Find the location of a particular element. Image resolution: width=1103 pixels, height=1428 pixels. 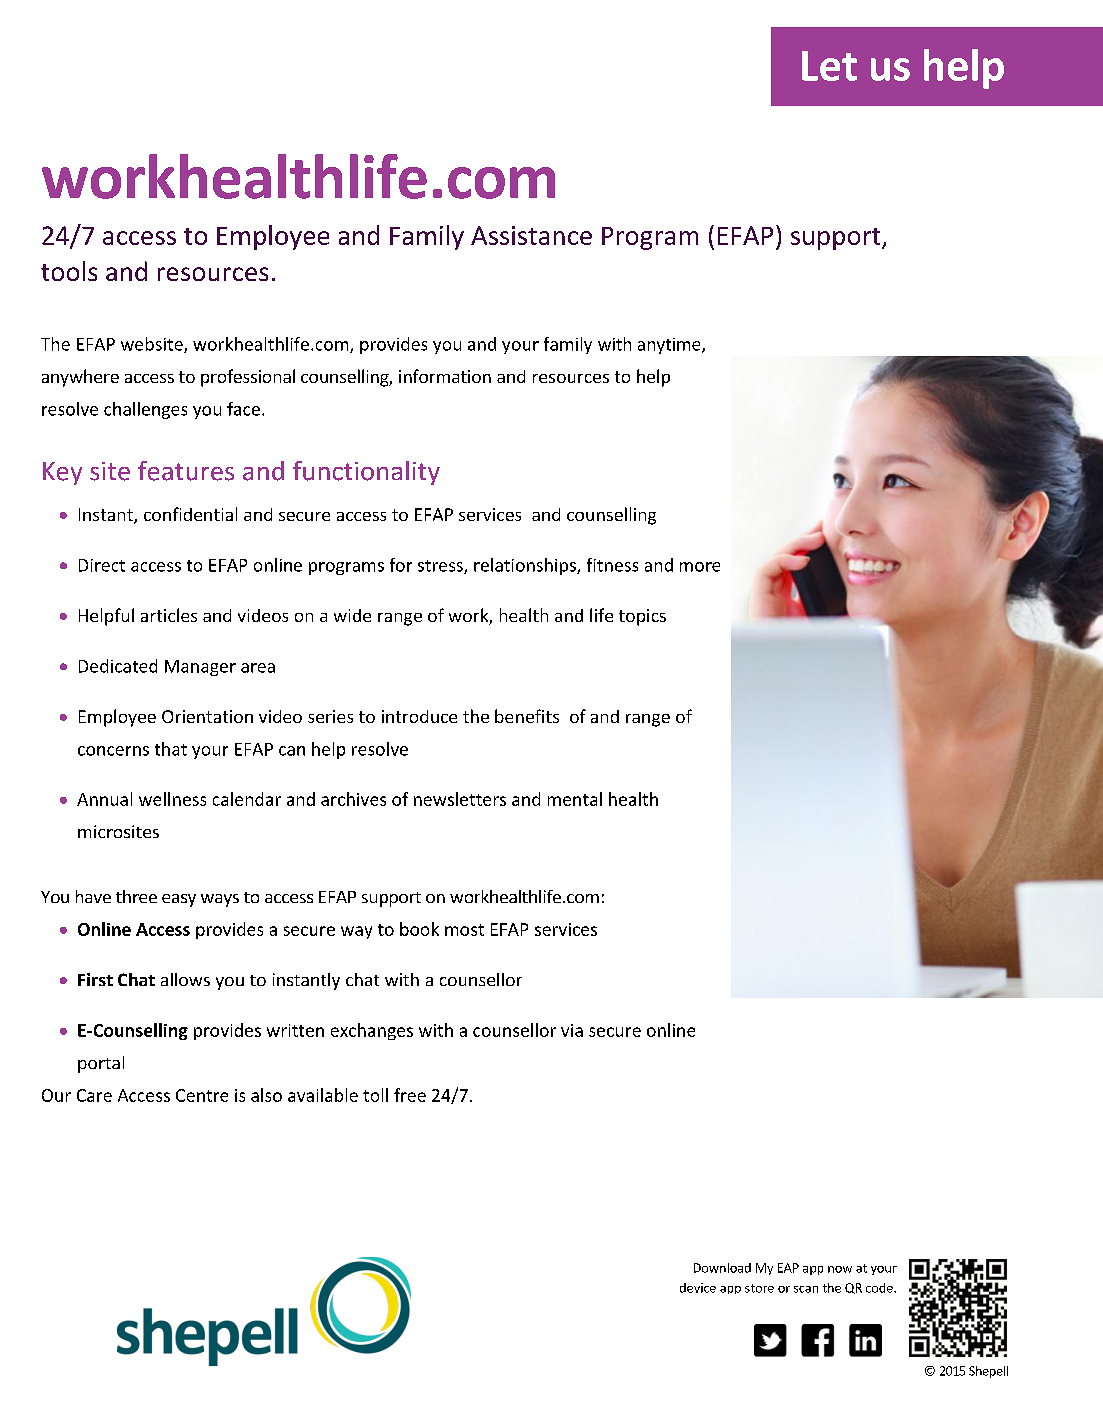

Centre is located at coordinates (202, 1095).
